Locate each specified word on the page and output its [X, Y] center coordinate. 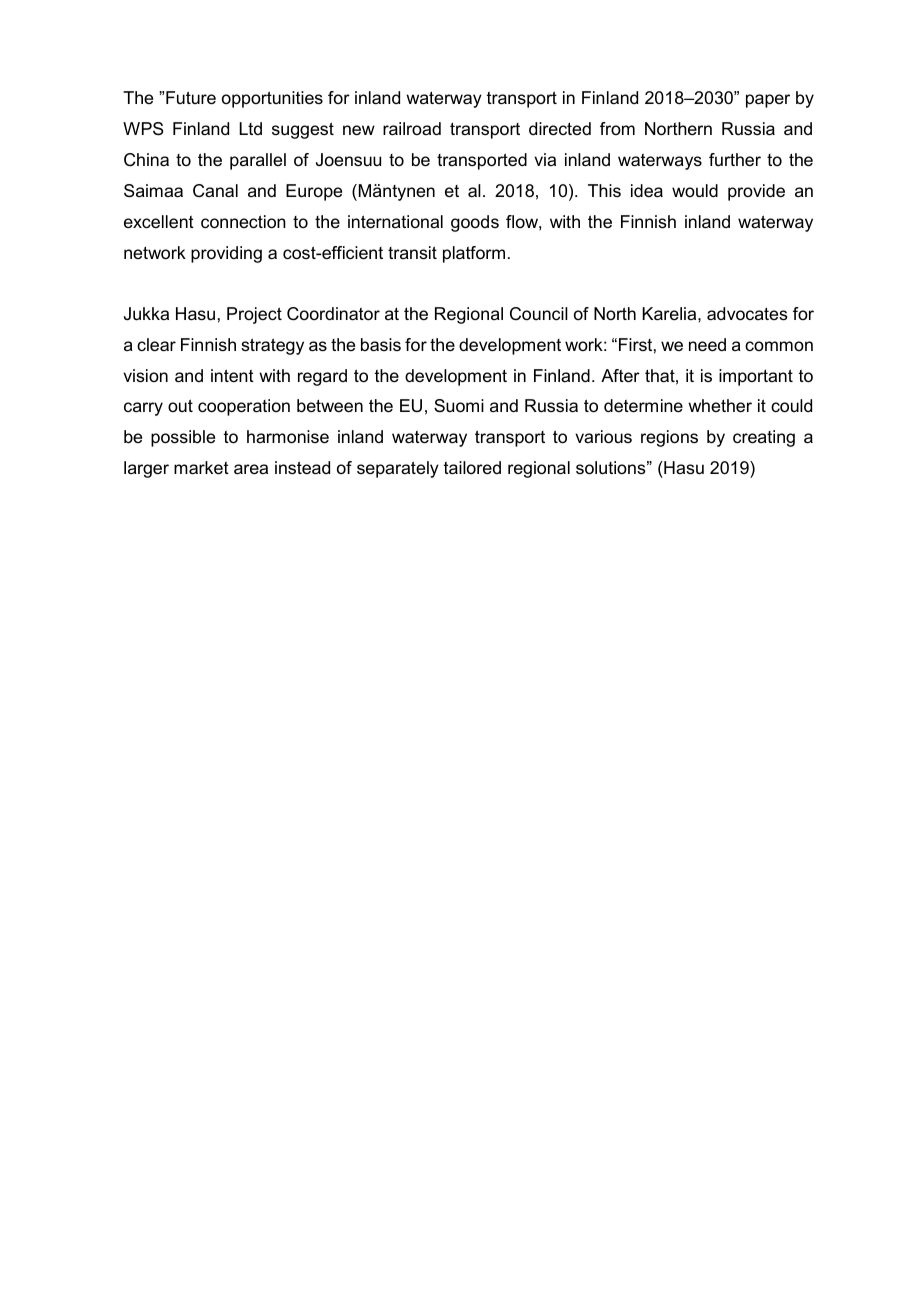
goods [475, 223]
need [707, 345]
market [201, 468]
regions [669, 438]
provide [756, 192]
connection [243, 222]
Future [191, 98]
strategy [272, 346]
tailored [472, 468]
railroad [412, 129]
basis [381, 344]
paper [768, 101]
